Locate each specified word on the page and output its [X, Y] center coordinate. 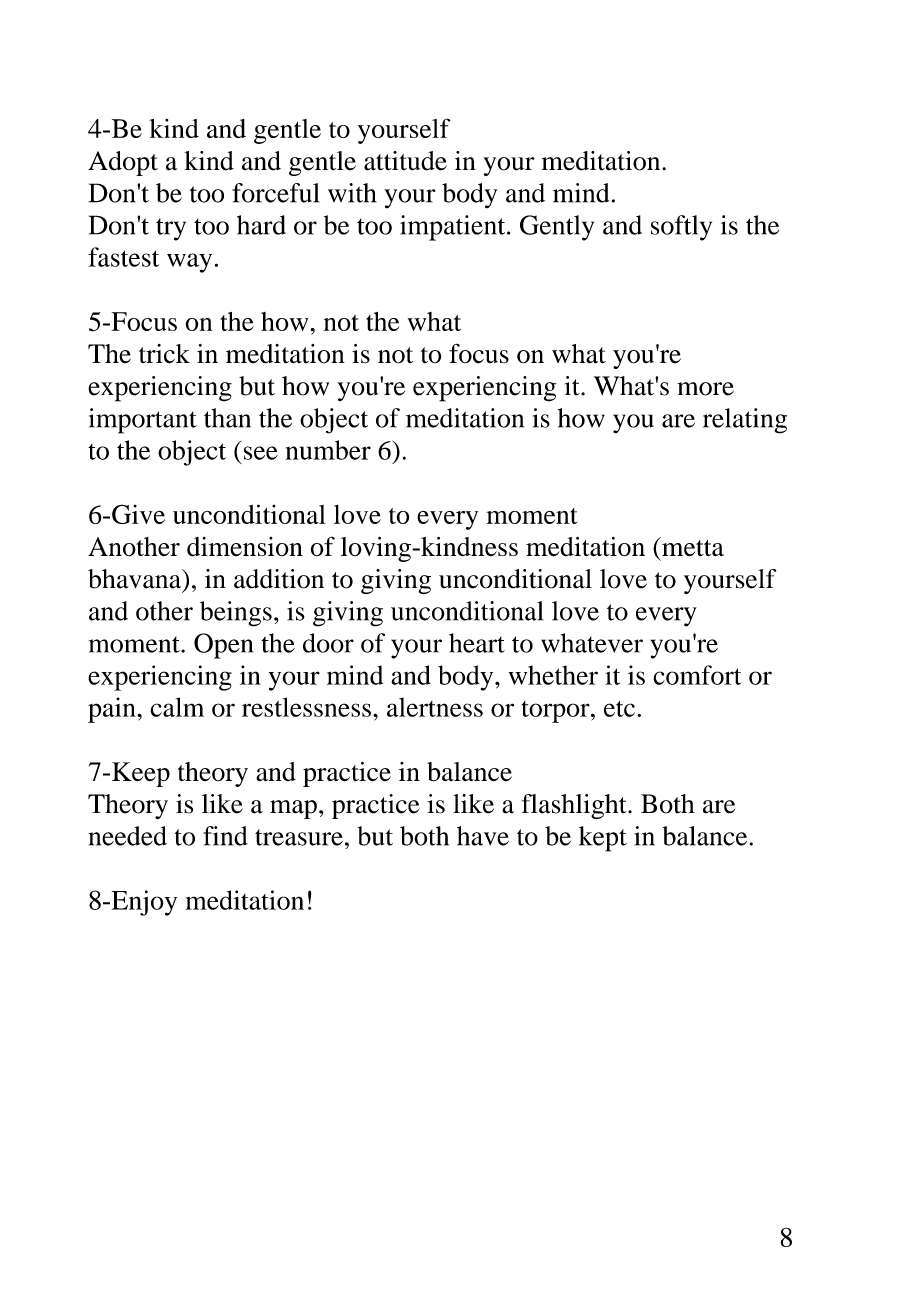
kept [603, 839]
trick [164, 354]
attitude [405, 161]
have [483, 836]
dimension [245, 547]
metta [692, 547]
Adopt [123, 163]
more [705, 389]
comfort [697, 675]
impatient [454, 228]
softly [681, 228]
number [328, 450]
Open [223, 646]
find [225, 836]
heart [477, 643]
